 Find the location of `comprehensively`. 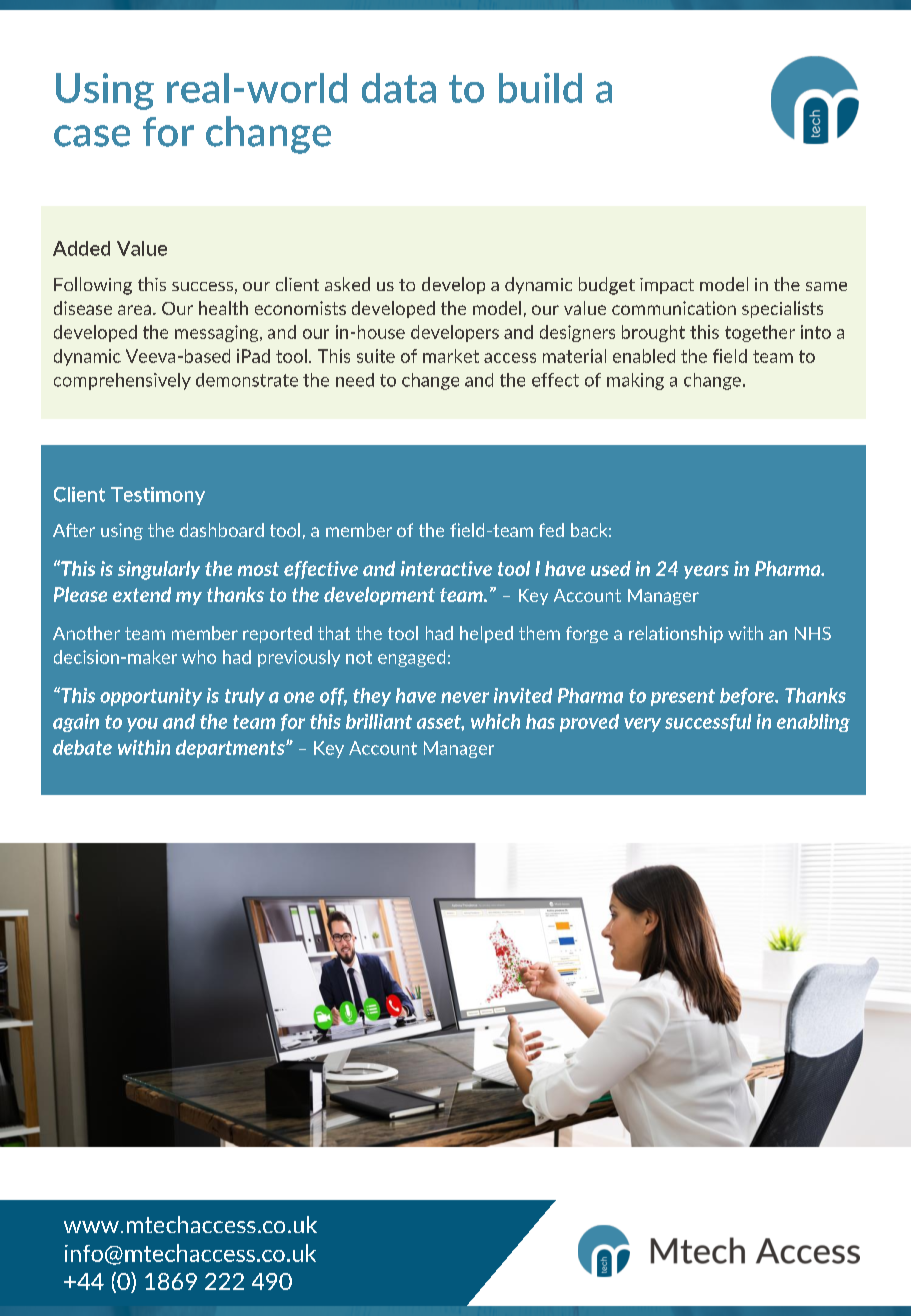

comprehensively is located at coordinates (122, 381).
